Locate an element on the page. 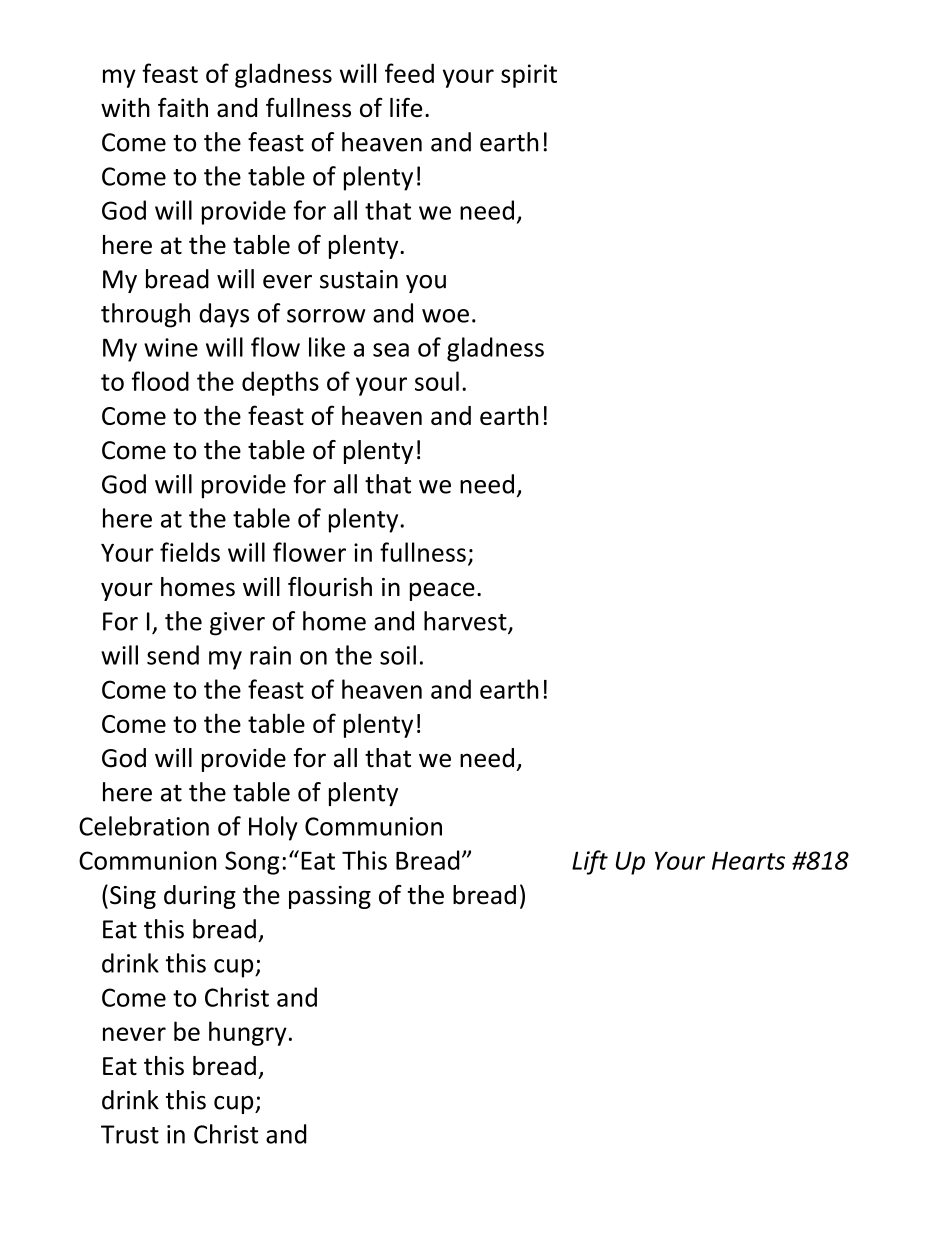  Trust is located at coordinates (130, 1134).
